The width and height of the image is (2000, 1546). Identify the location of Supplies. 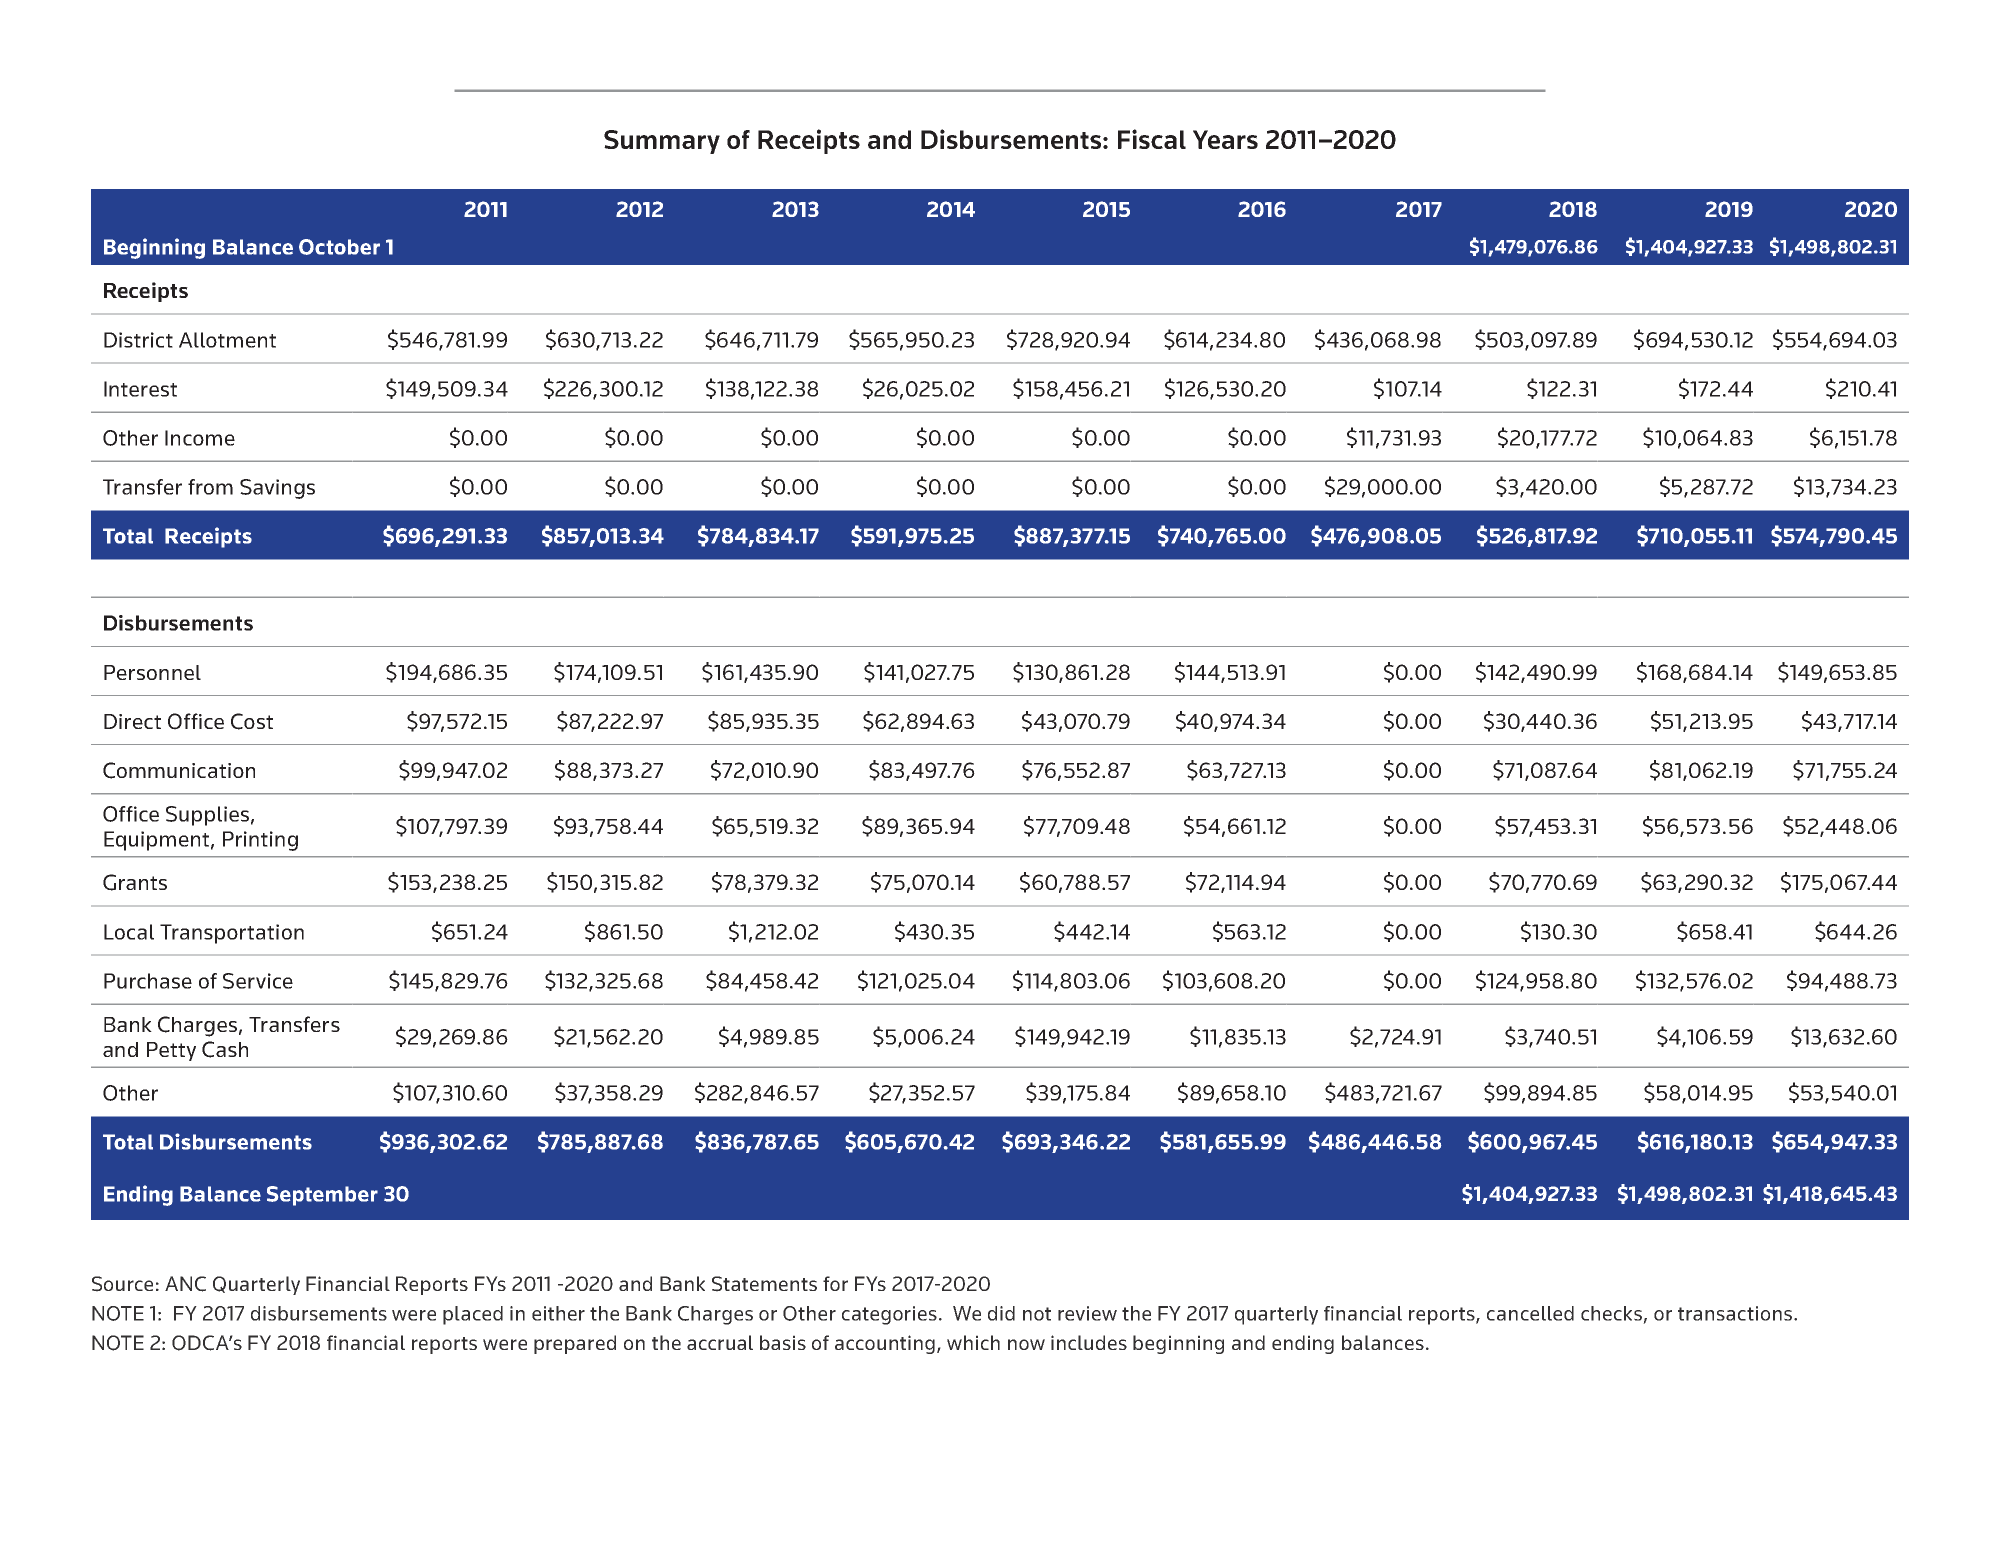
(207, 816).
